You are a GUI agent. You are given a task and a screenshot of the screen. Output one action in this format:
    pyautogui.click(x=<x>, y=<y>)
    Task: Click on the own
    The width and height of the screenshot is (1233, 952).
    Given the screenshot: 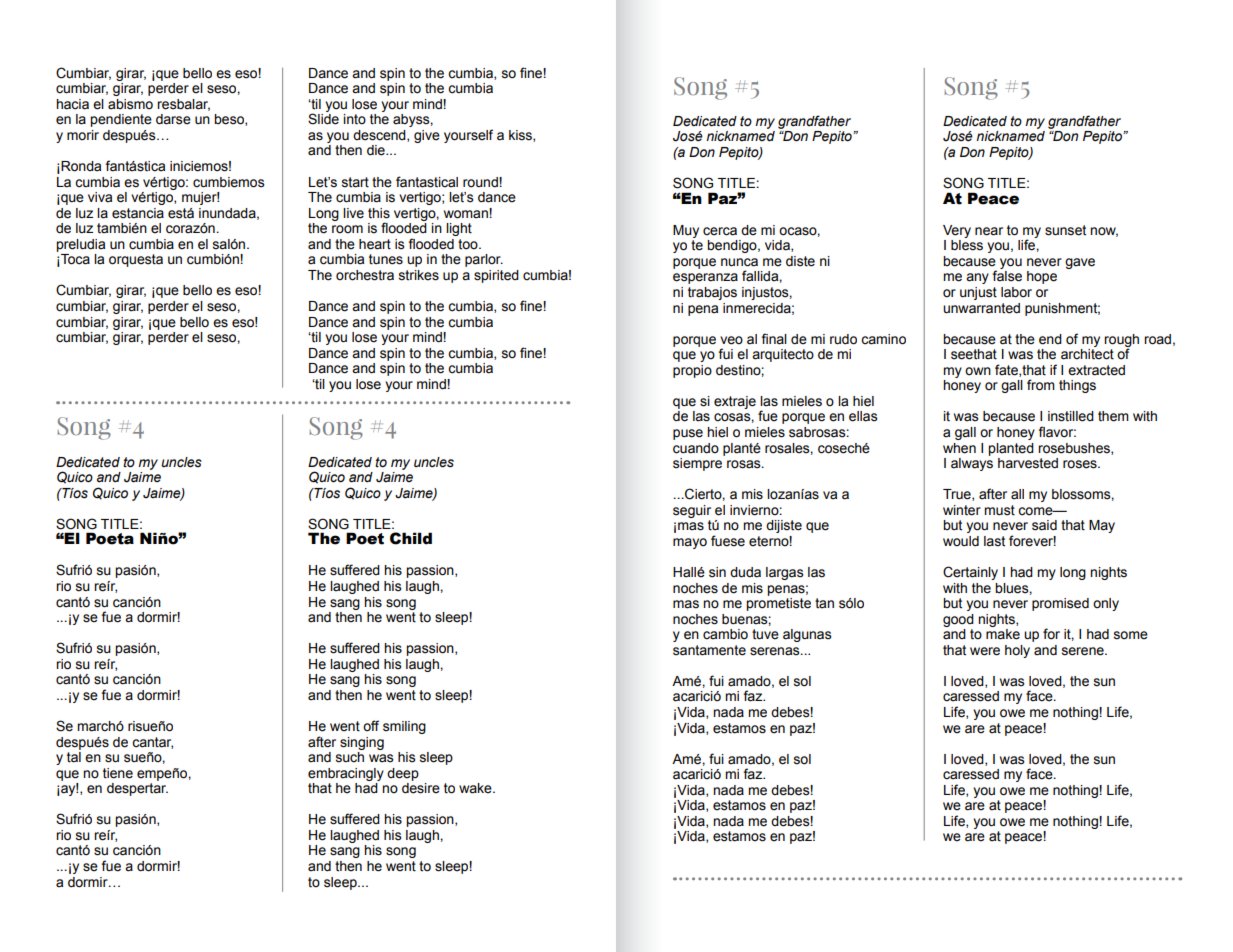 What is the action you would take?
    pyautogui.click(x=978, y=371)
